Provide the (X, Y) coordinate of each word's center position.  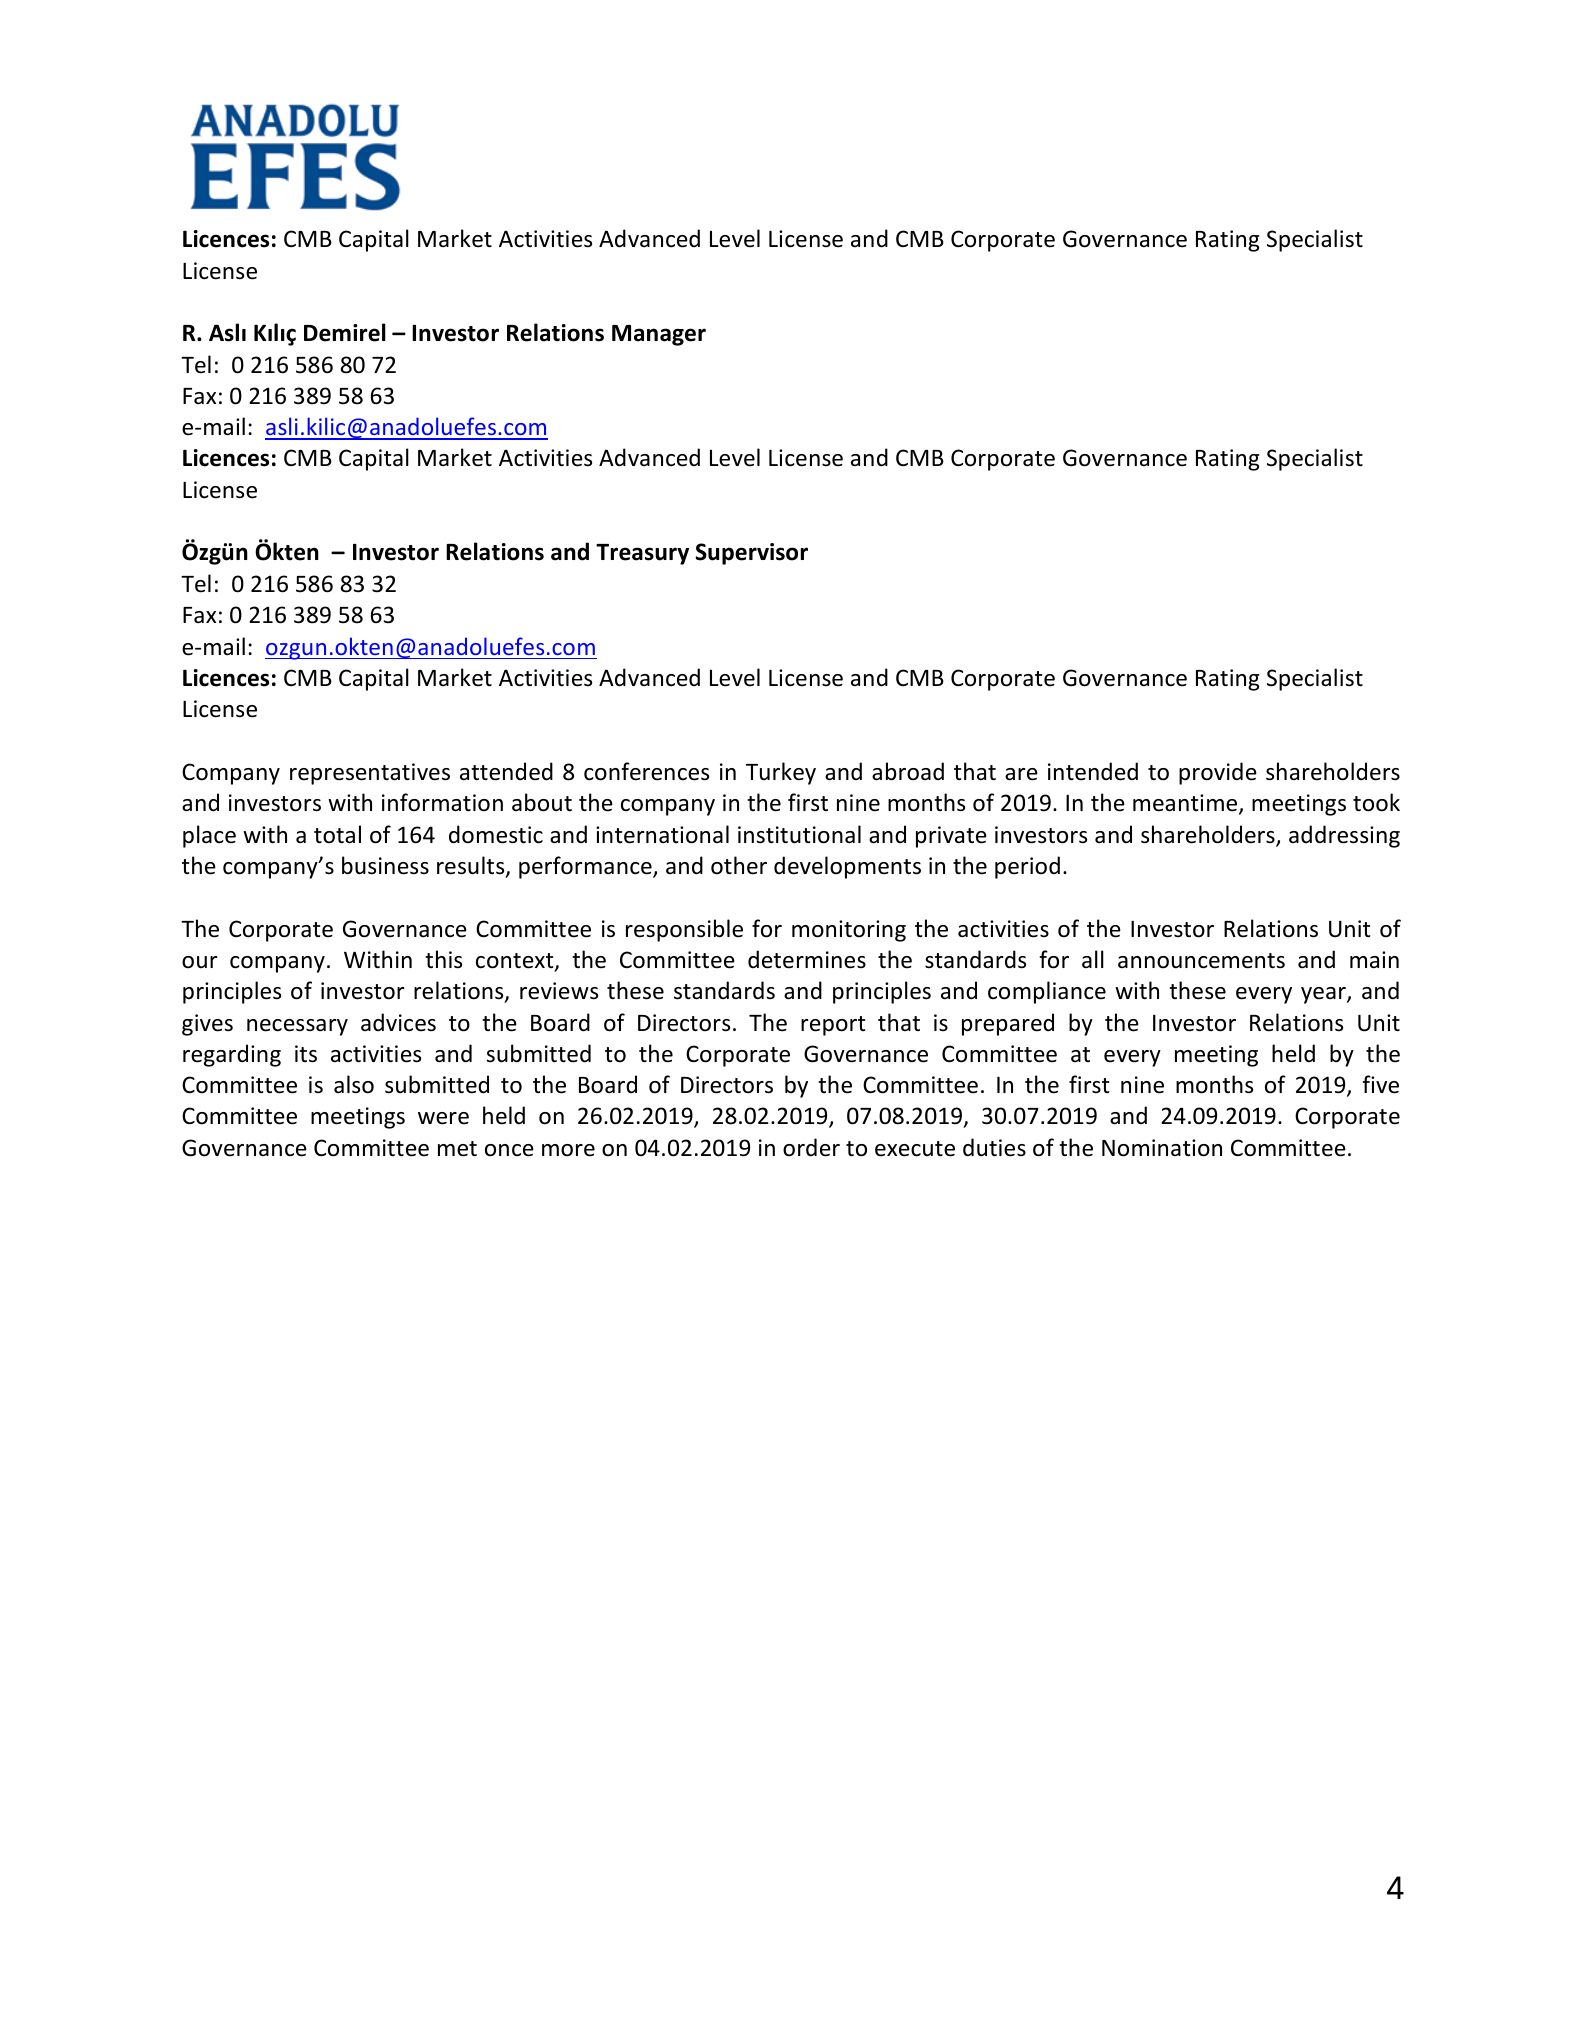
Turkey (781, 773)
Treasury (642, 554)
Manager (659, 335)
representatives (370, 774)
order (811, 1147)
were (443, 1118)
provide (1218, 773)
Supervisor (751, 554)
